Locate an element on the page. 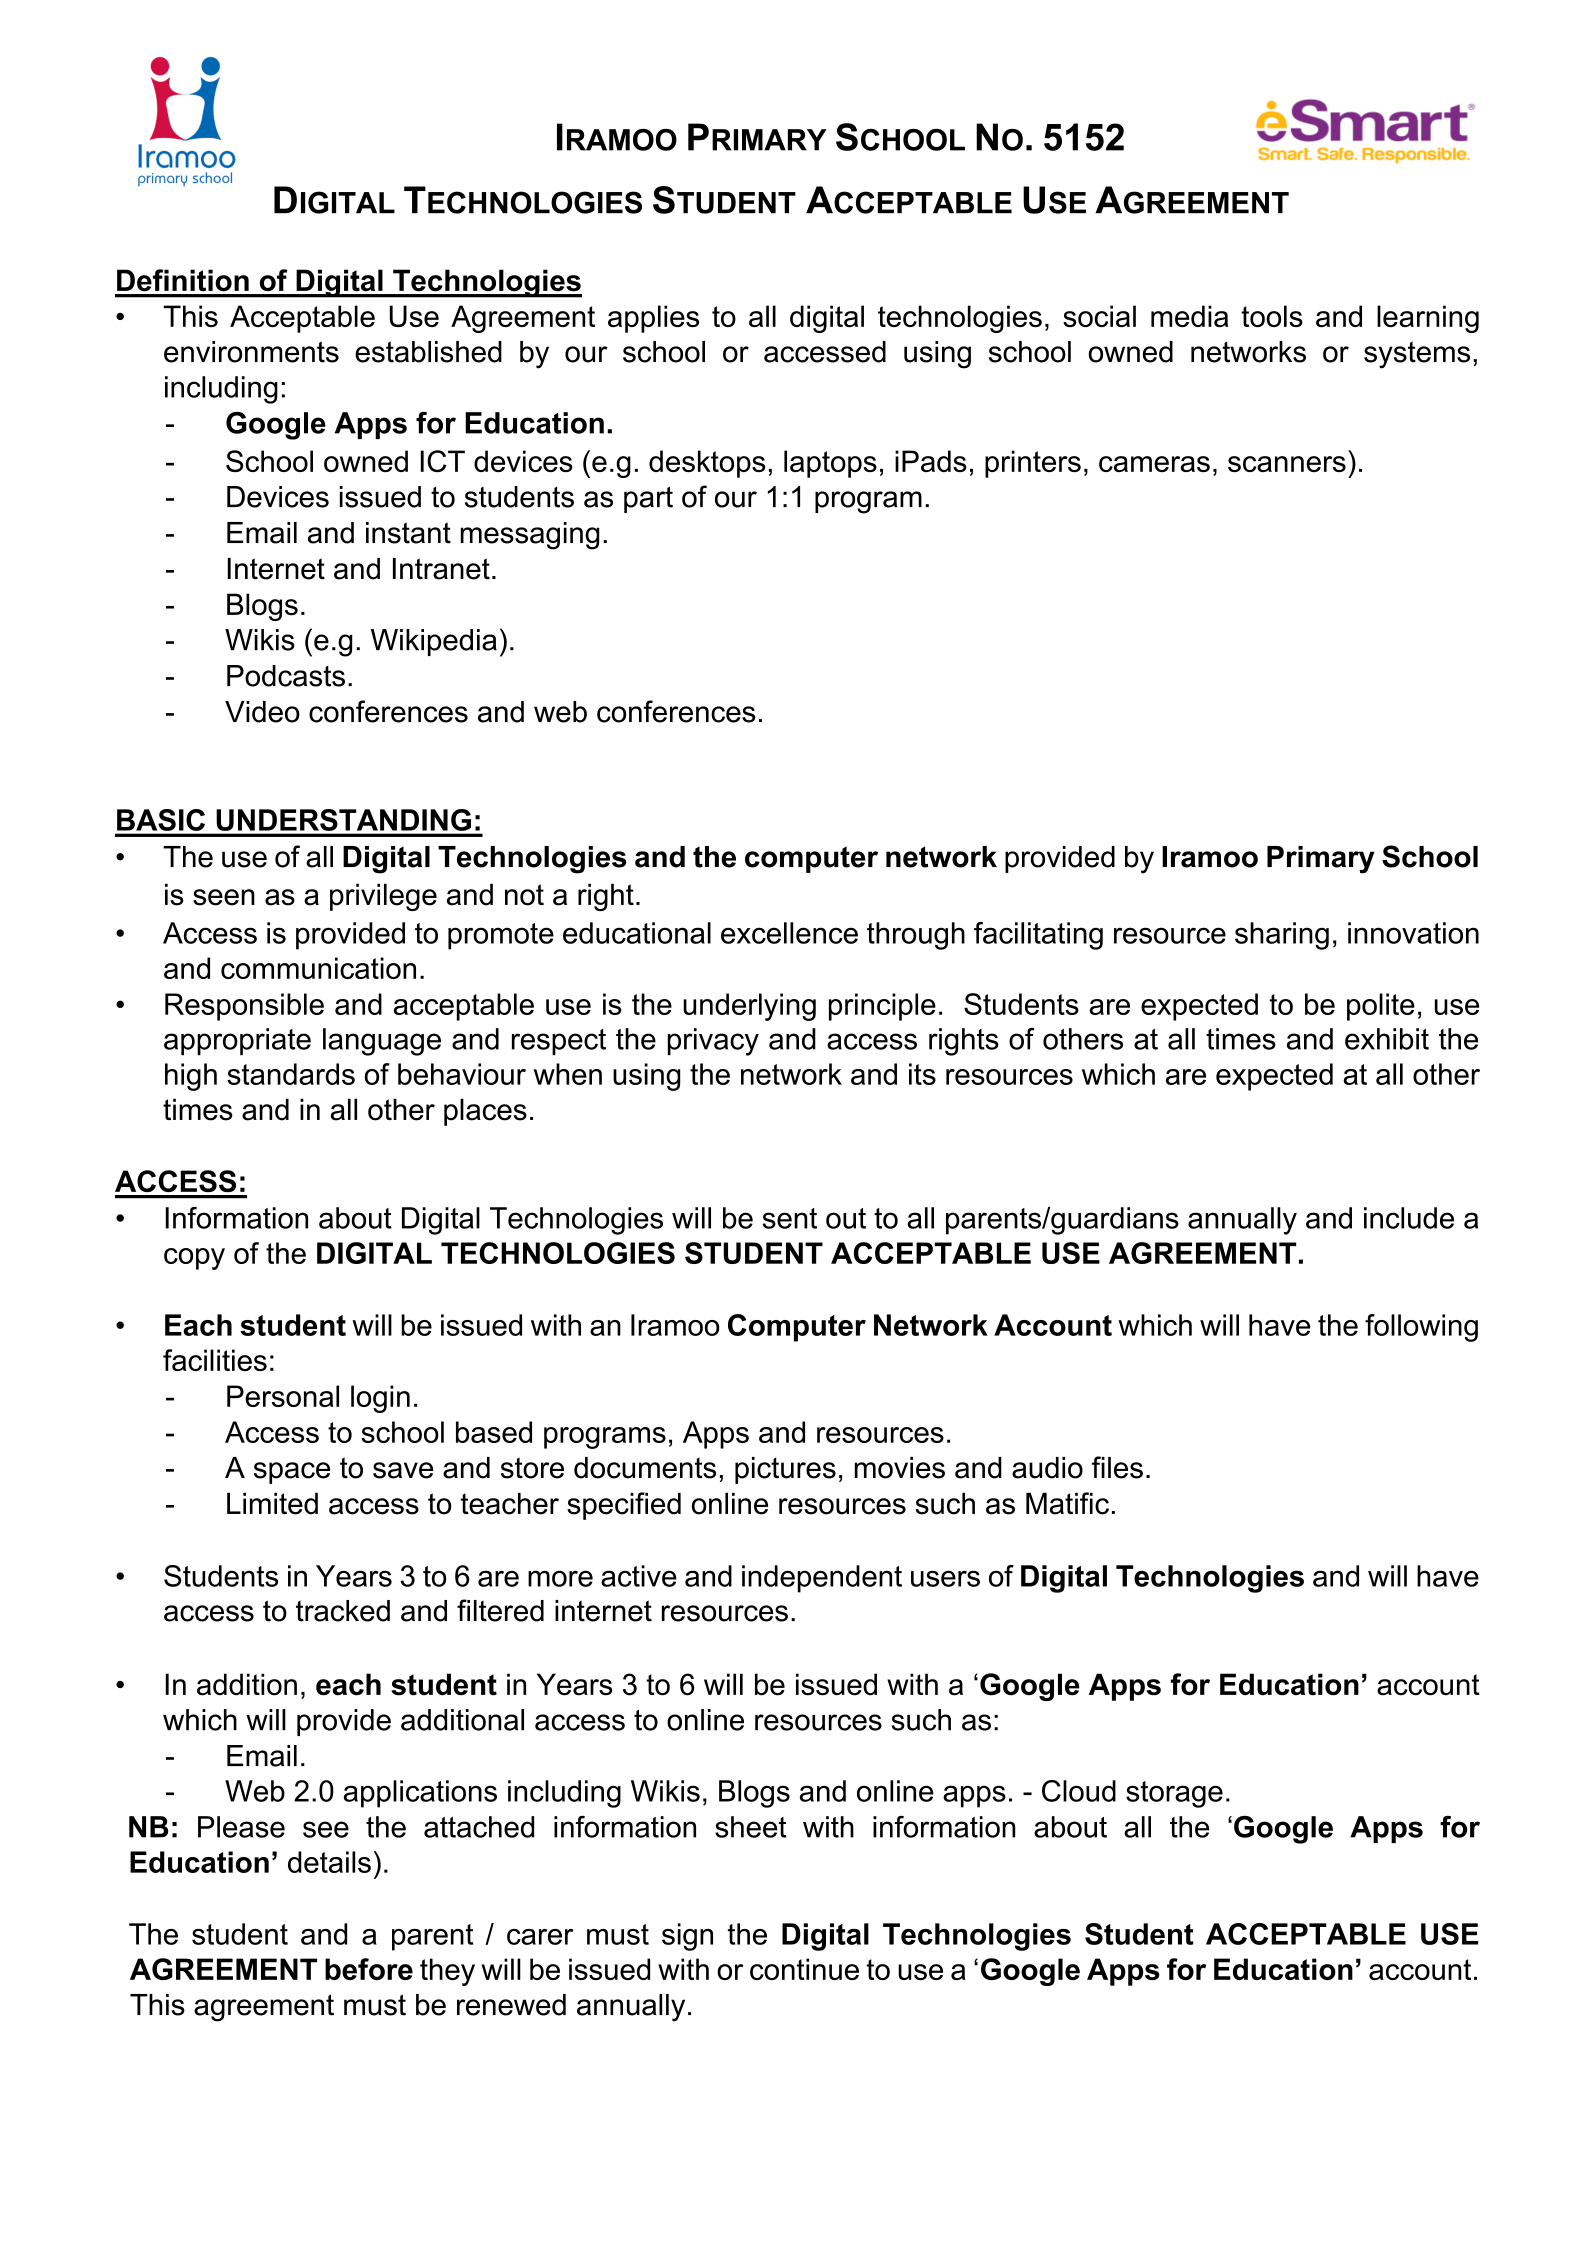 This document has height=2251, width=1591. before is located at coordinates (369, 1969).
